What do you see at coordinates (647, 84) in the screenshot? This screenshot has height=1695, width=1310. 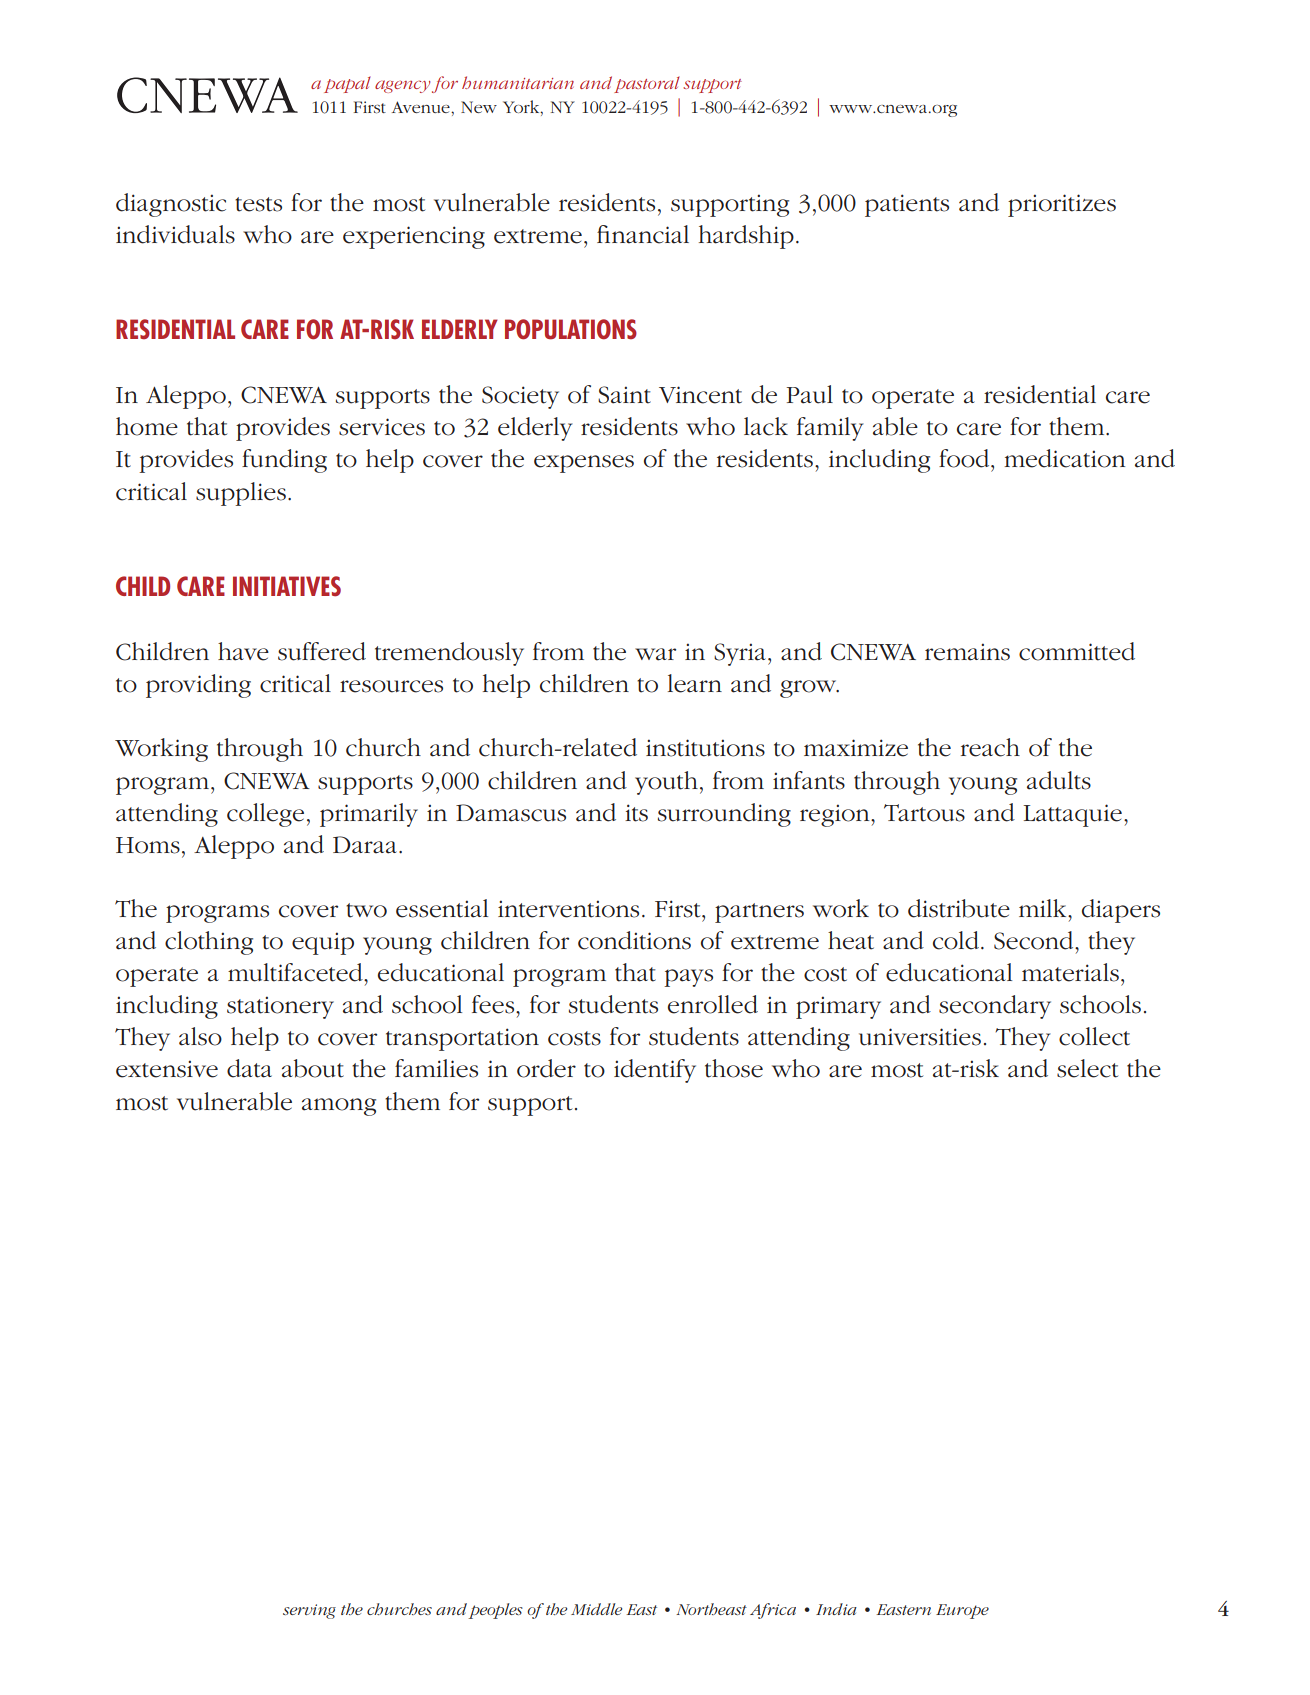 I see `pastoral` at bounding box center [647, 84].
